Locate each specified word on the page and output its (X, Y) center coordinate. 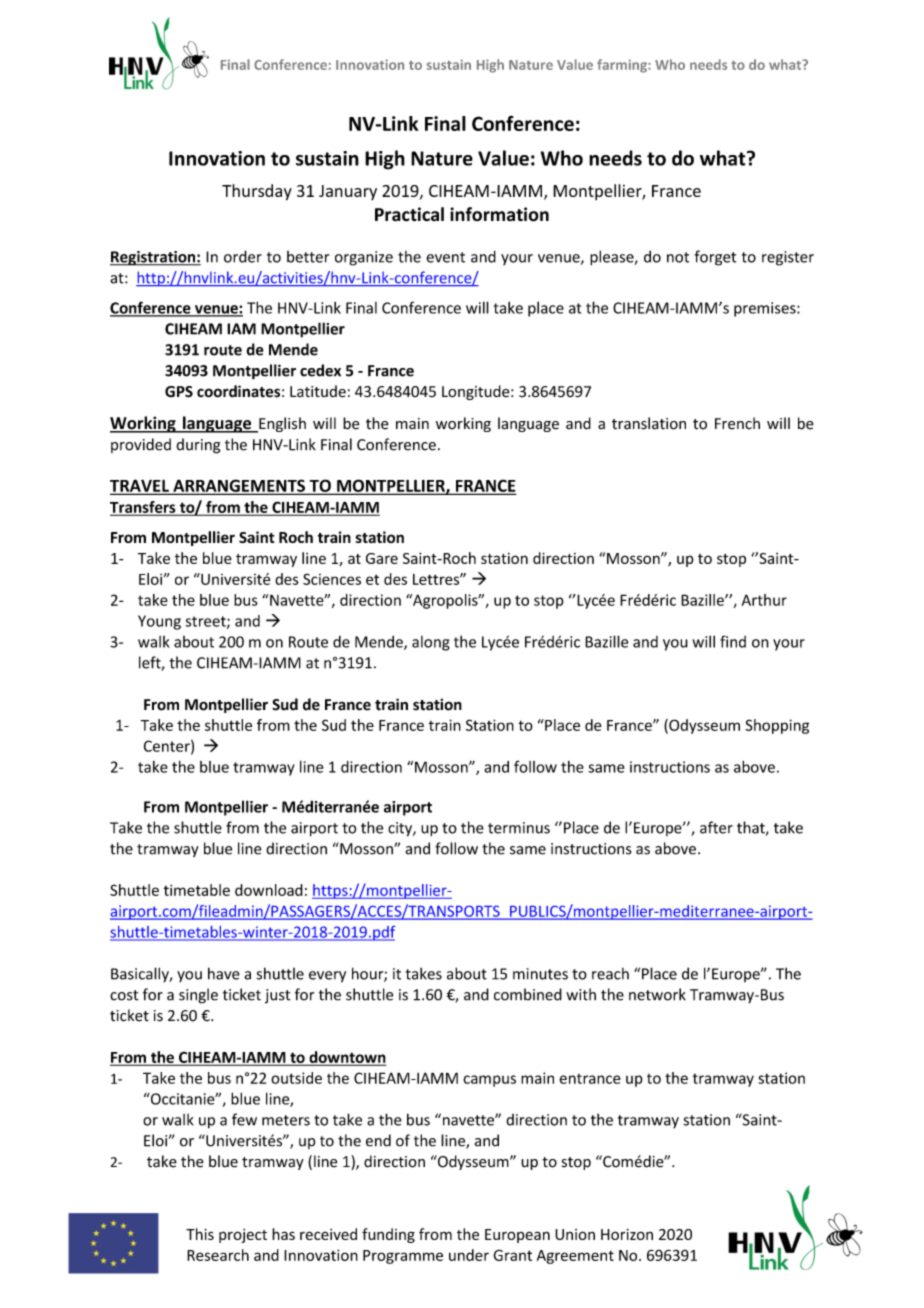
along (431, 643)
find (733, 641)
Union (575, 1234)
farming (623, 66)
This (200, 1234)
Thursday (257, 192)
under (469, 1255)
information (499, 214)
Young (159, 622)
